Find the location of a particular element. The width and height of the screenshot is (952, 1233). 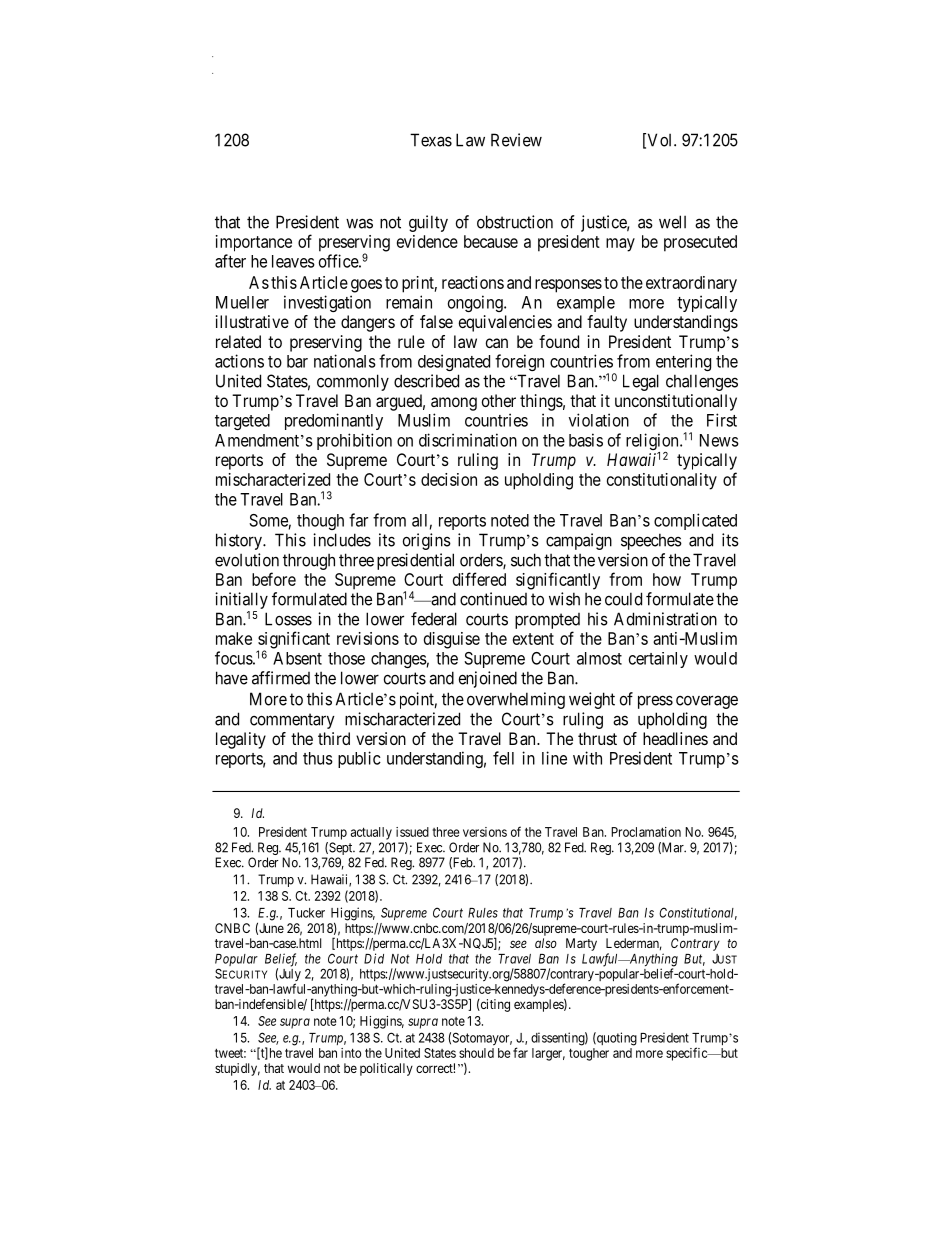

into is located at coordinates (351, 1053).
